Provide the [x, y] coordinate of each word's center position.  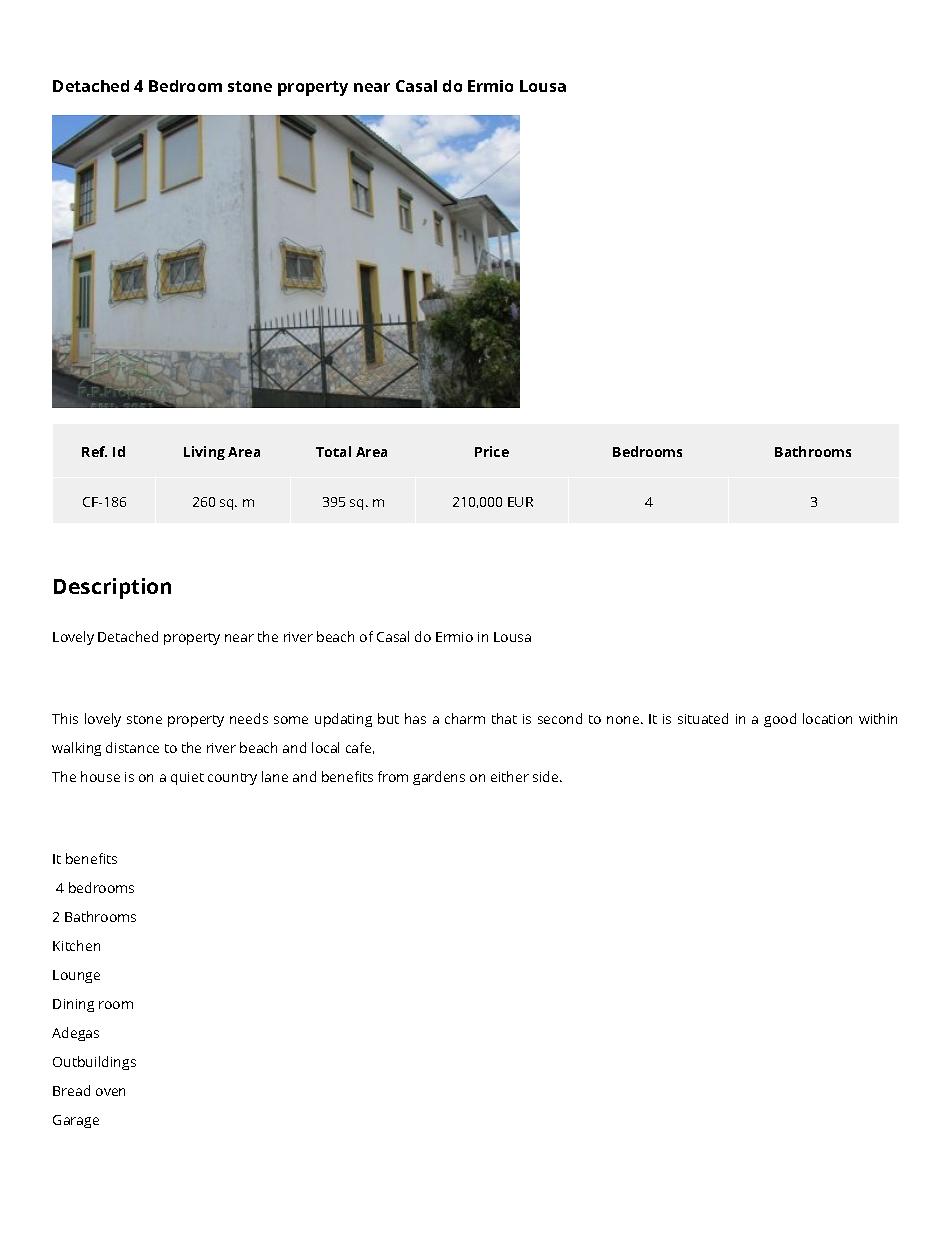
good [780, 720]
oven [110, 1092]
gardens [439, 778]
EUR [520, 502]
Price [492, 451]
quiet [187, 778]
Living [204, 453]
